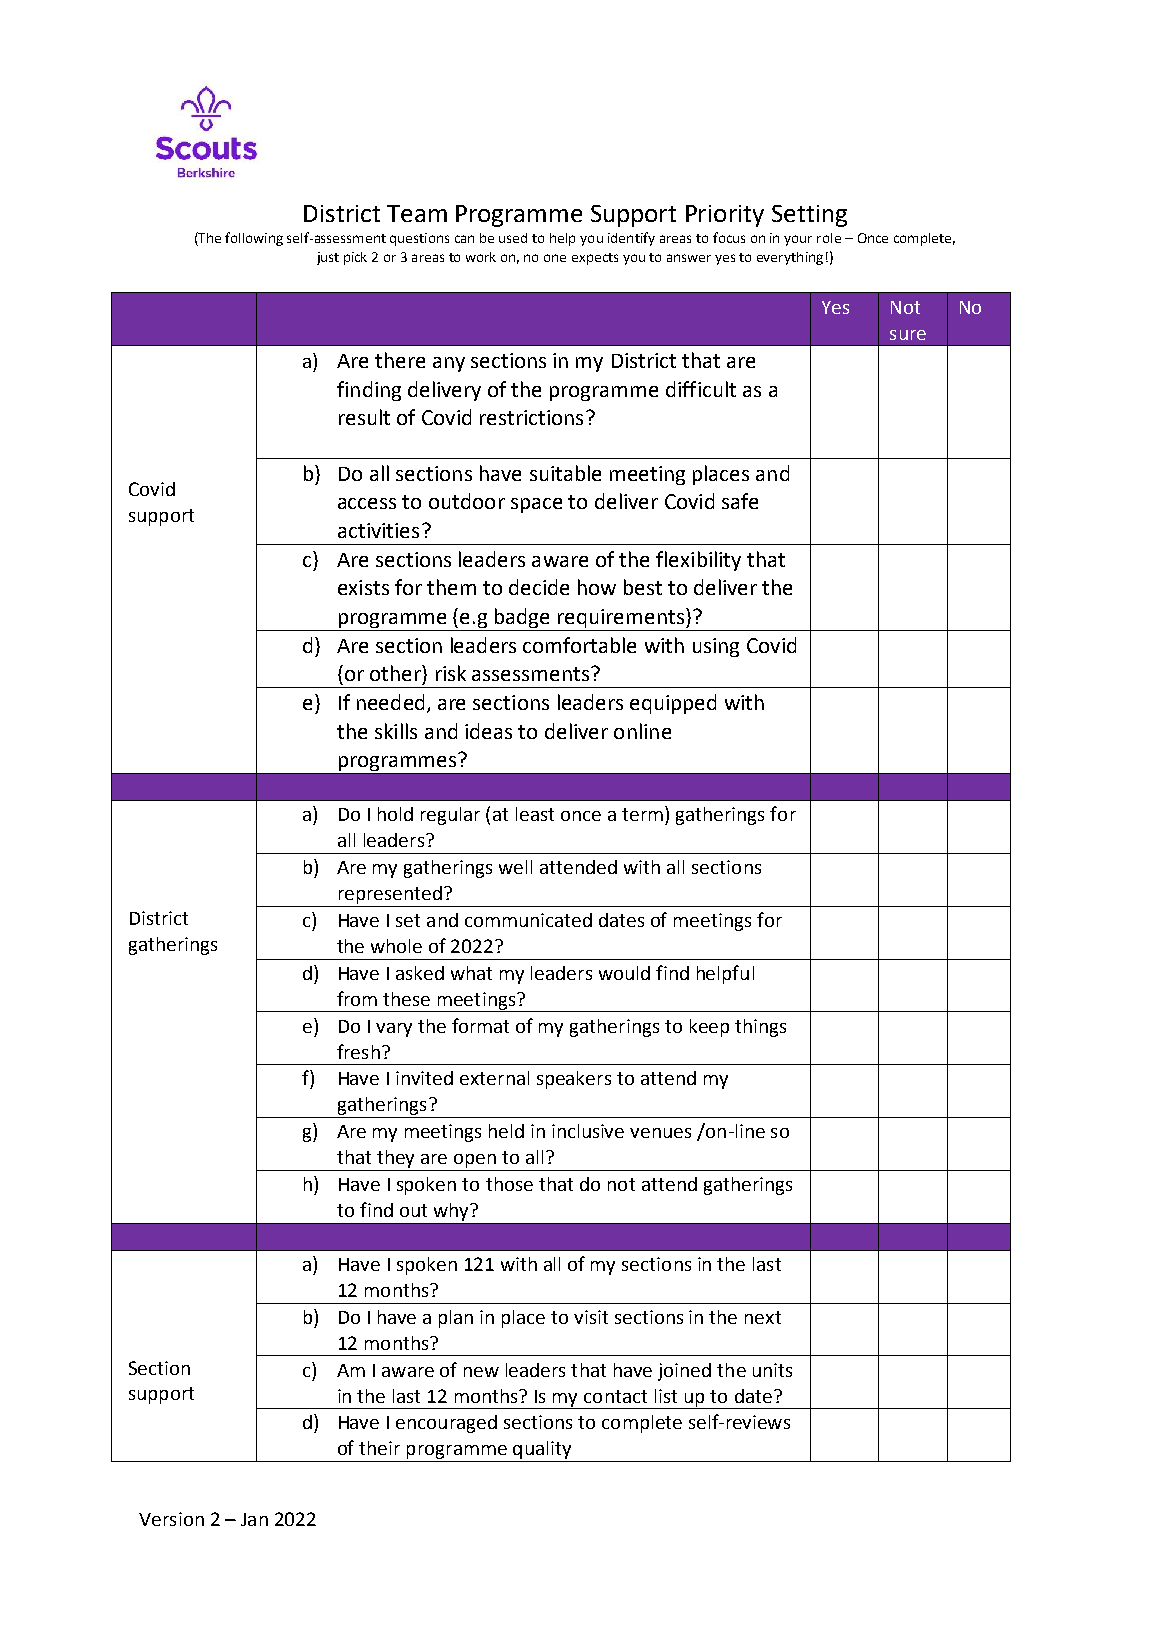 The image size is (1150, 1626). What do you see at coordinates (760, 1028) in the screenshot?
I see `things` at bounding box center [760, 1028].
